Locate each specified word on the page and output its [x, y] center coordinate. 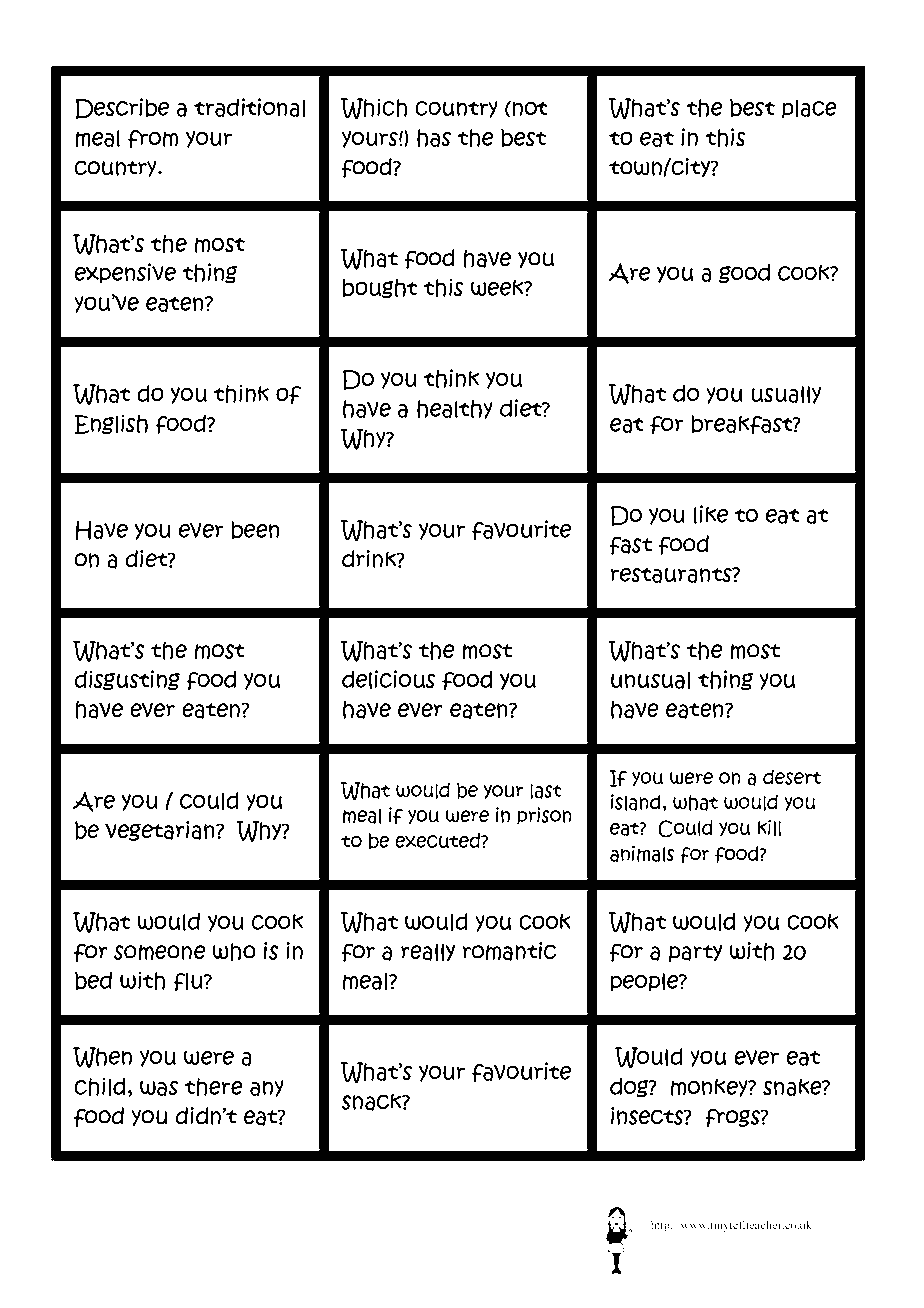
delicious [389, 680]
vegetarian [161, 831]
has [434, 138]
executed [438, 840]
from [153, 139]
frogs [733, 1117]
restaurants [672, 575]
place [809, 109]
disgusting [127, 680]
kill [769, 828]
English [111, 424]
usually [786, 395]
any [267, 1088]
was [159, 1088]
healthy [455, 409]
